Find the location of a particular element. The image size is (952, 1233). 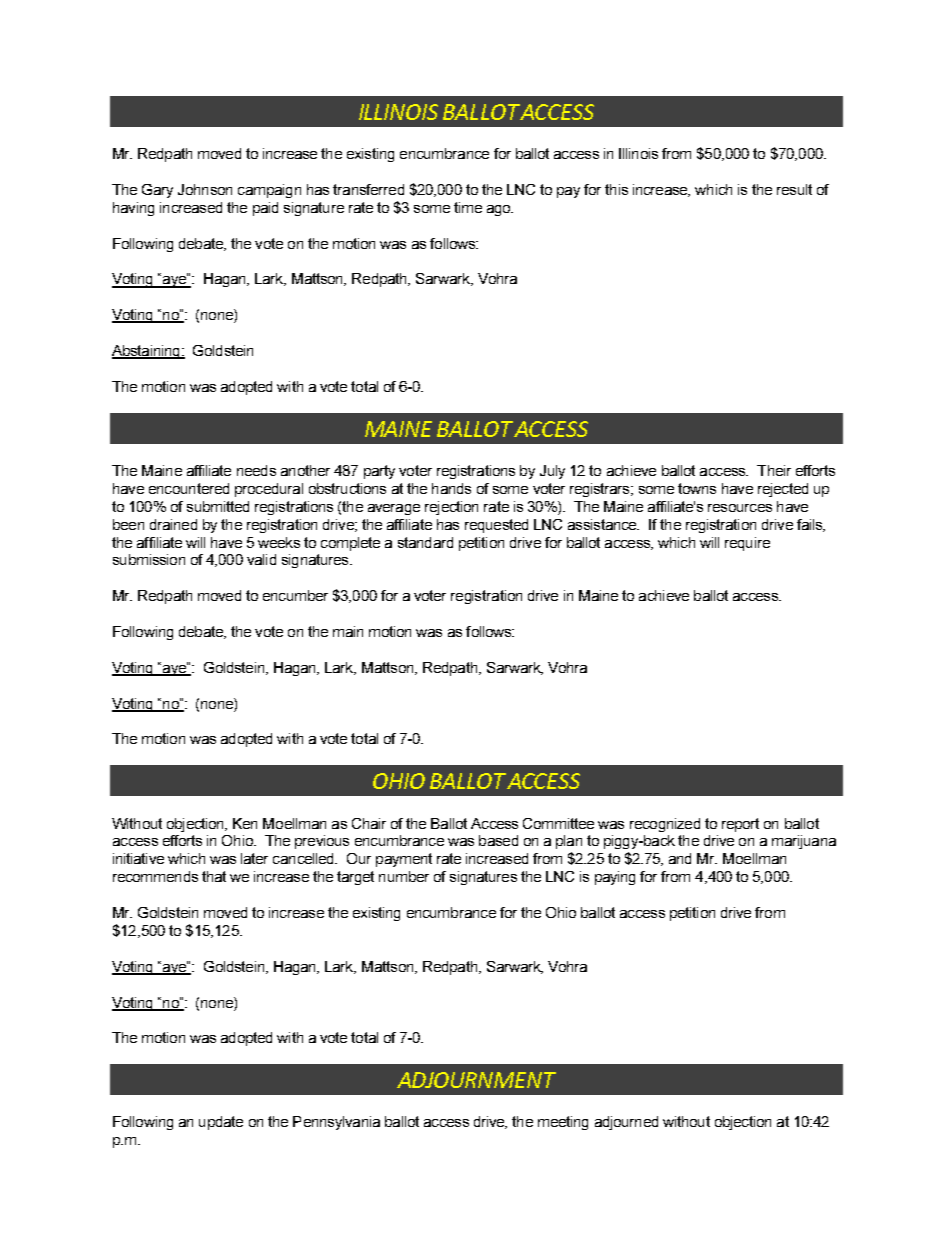

report is located at coordinates (740, 825).
